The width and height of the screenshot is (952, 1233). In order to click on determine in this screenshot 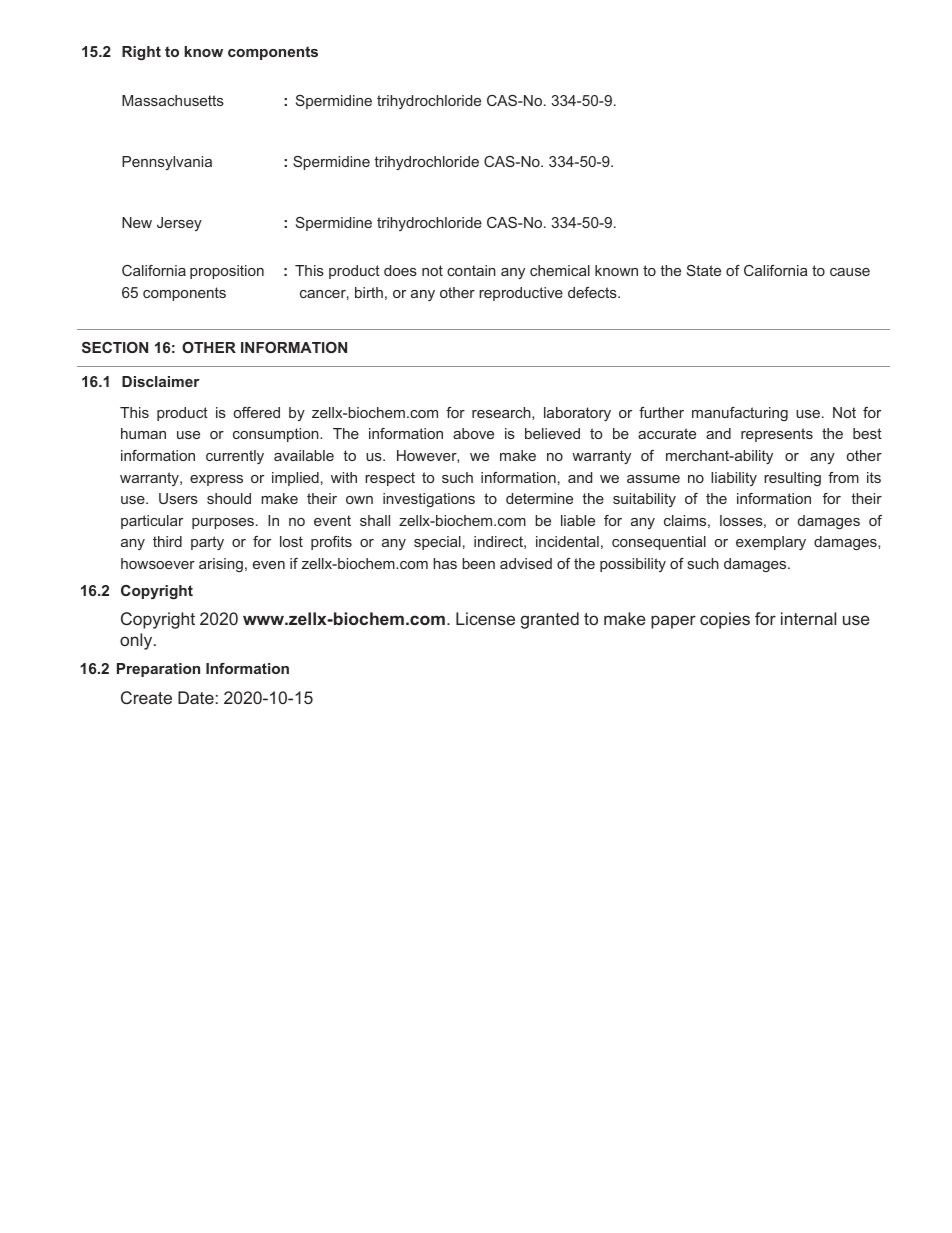, I will do `click(539, 498)`.
